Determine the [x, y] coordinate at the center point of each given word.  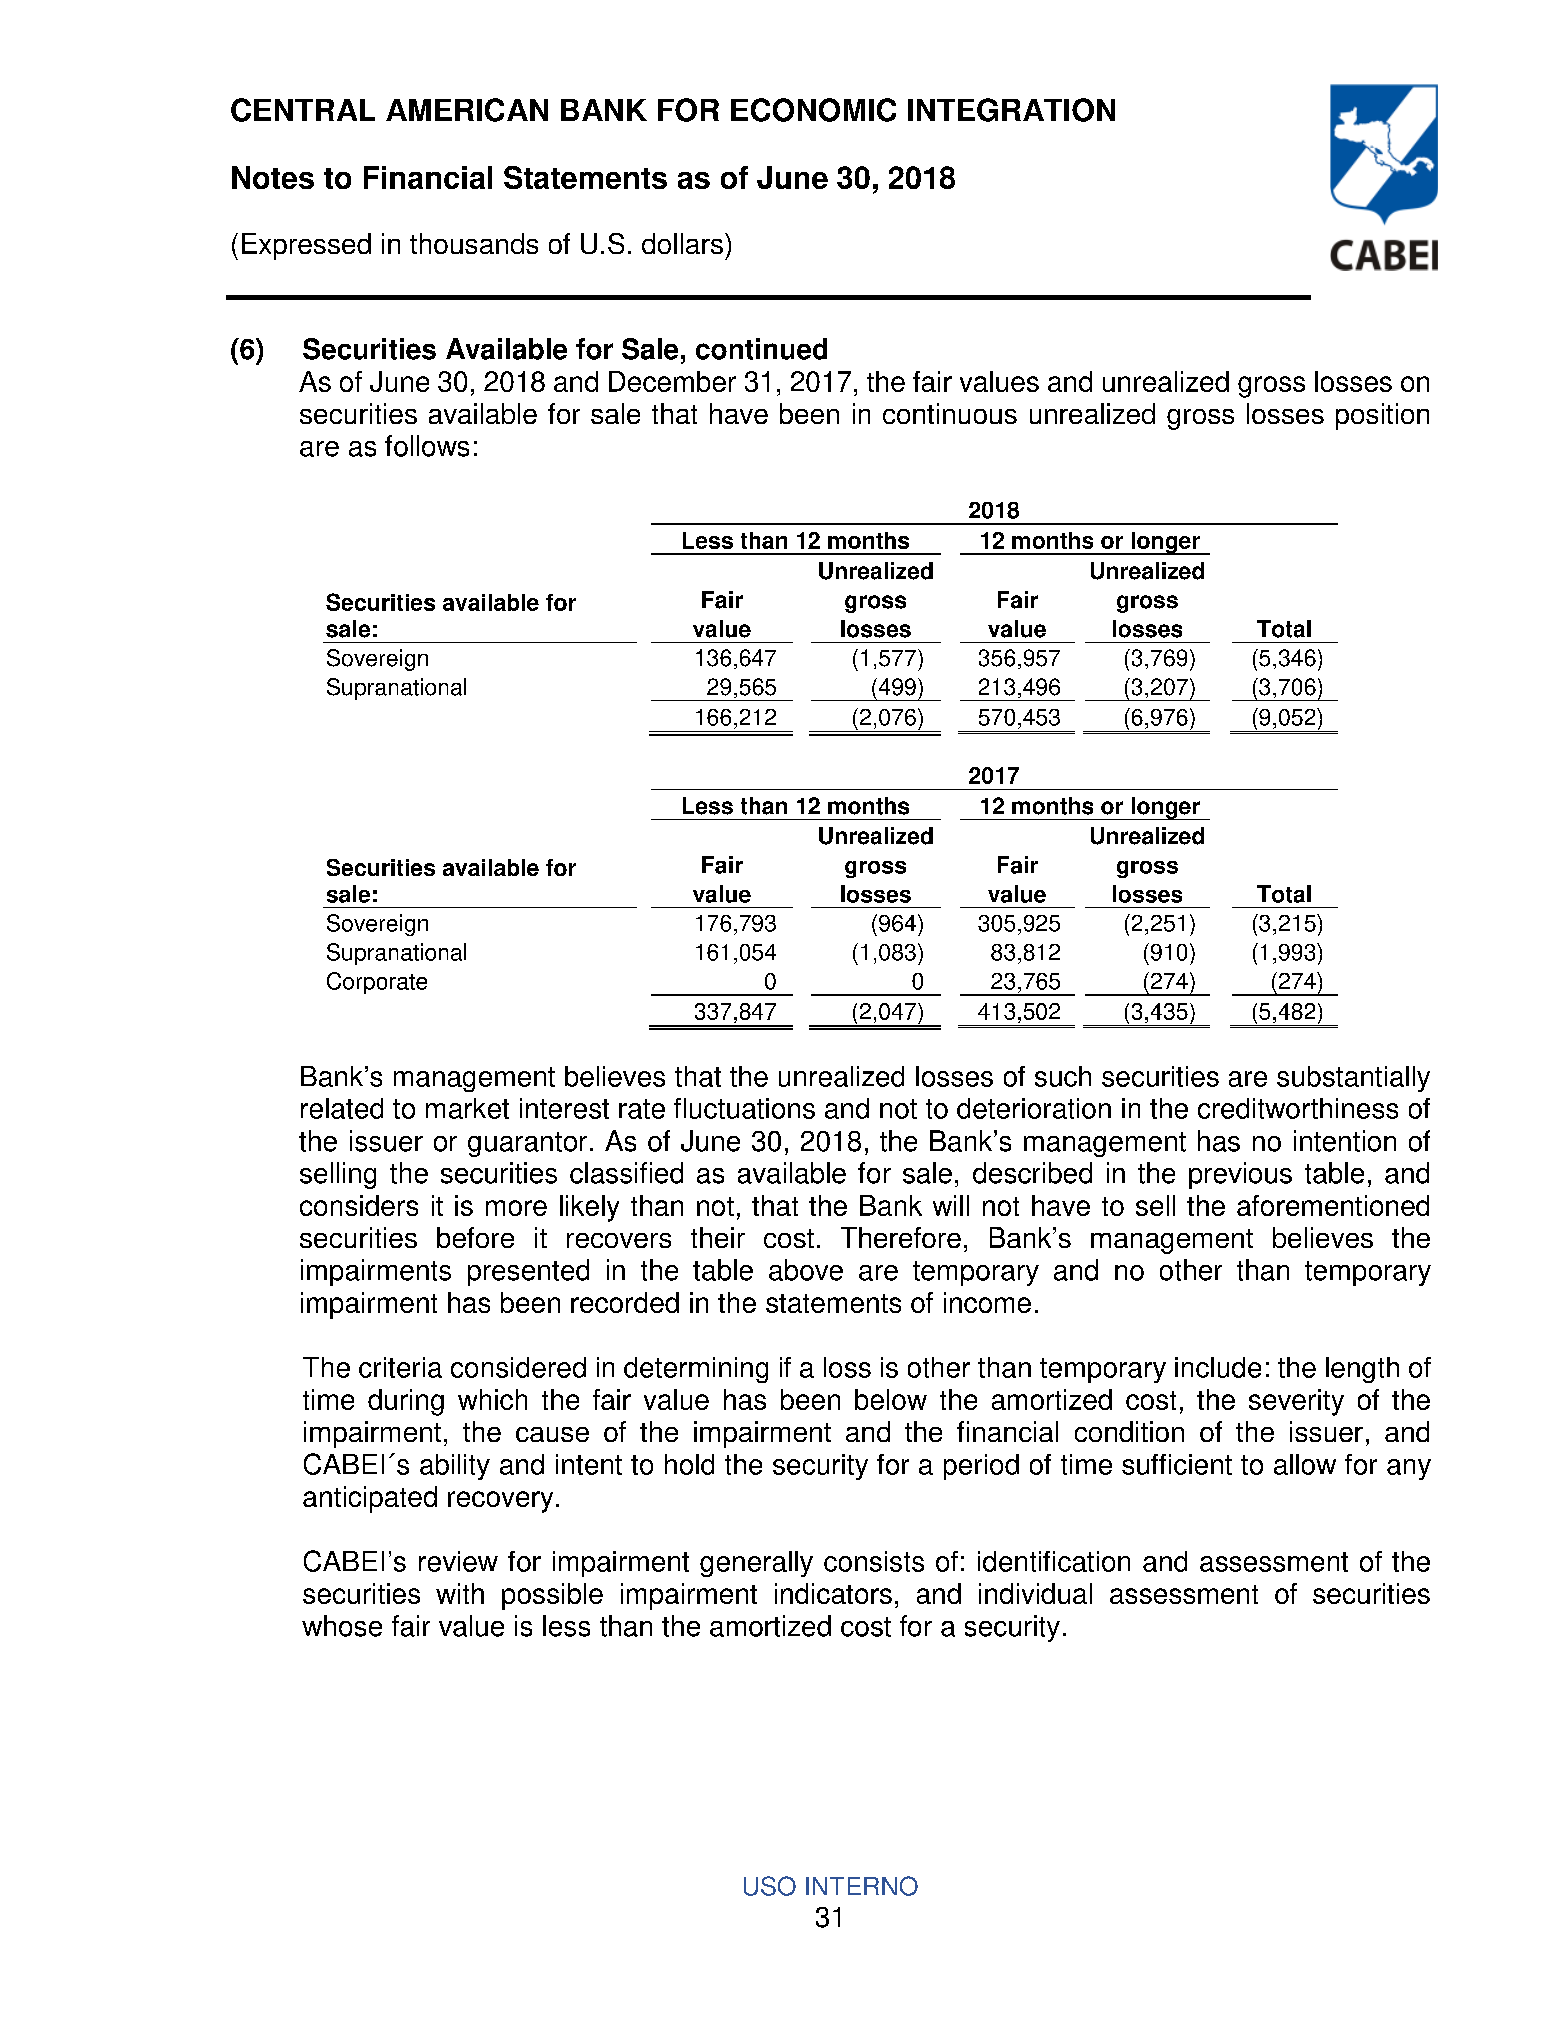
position [1382, 416]
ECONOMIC [813, 110]
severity [1296, 1402]
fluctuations [744, 1108]
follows [427, 446]
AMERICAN [467, 110]
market [467, 1108]
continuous [950, 413]
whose [342, 1626]
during [406, 1402]
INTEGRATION [1011, 110]
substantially [1353, 1079]
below [891, 1399]
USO [770, 1886]
